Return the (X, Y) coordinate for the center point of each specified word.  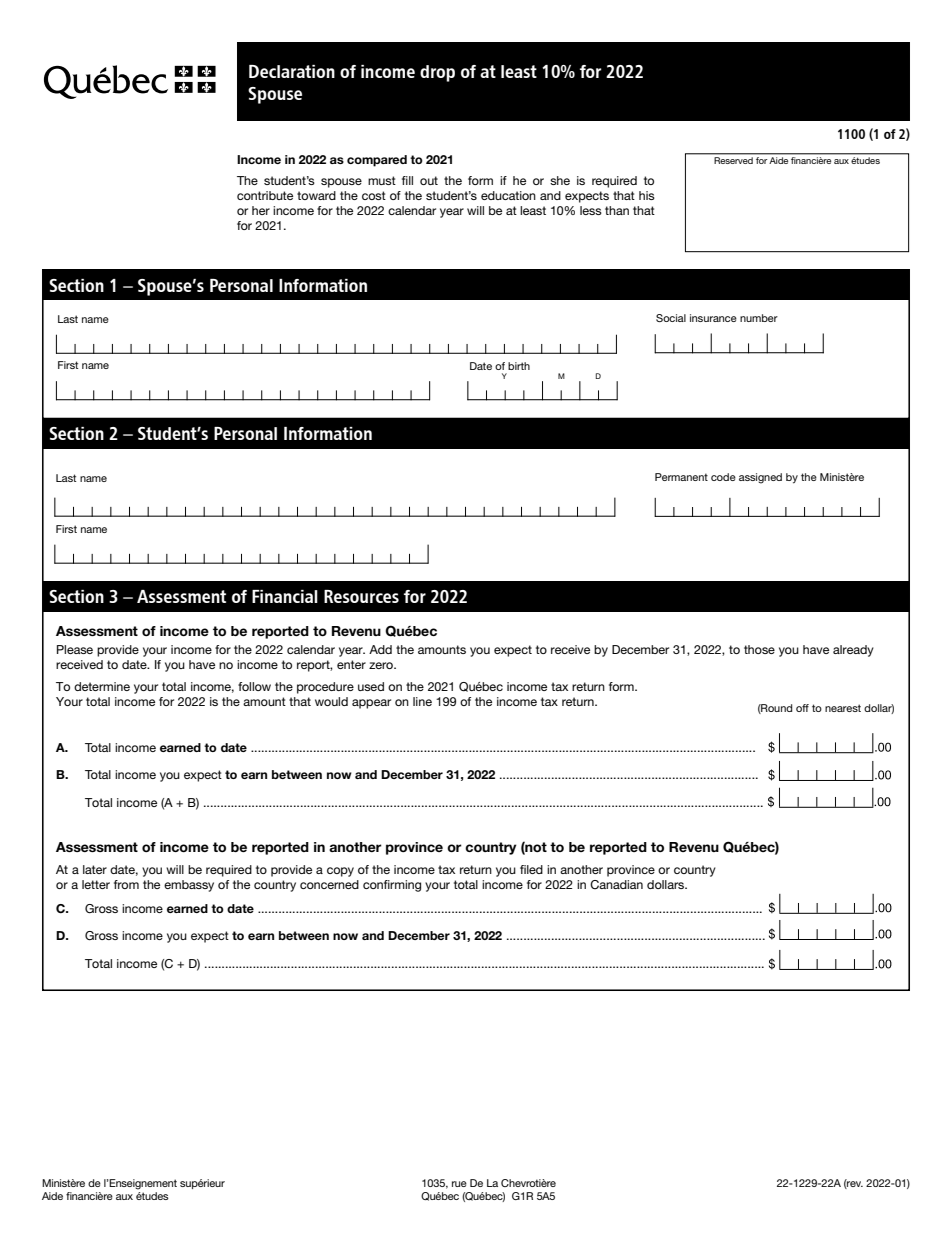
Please (75, 649)
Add (380, 649)
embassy (189, 886)
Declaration (292, 71)
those (759, 649)
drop (437, 73)
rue (459, 1184)
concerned (329, 884)
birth (519, 366)
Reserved (734, 160)
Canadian (616, 884)
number (759, 318)
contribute (265, 195)
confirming (392, 886)
